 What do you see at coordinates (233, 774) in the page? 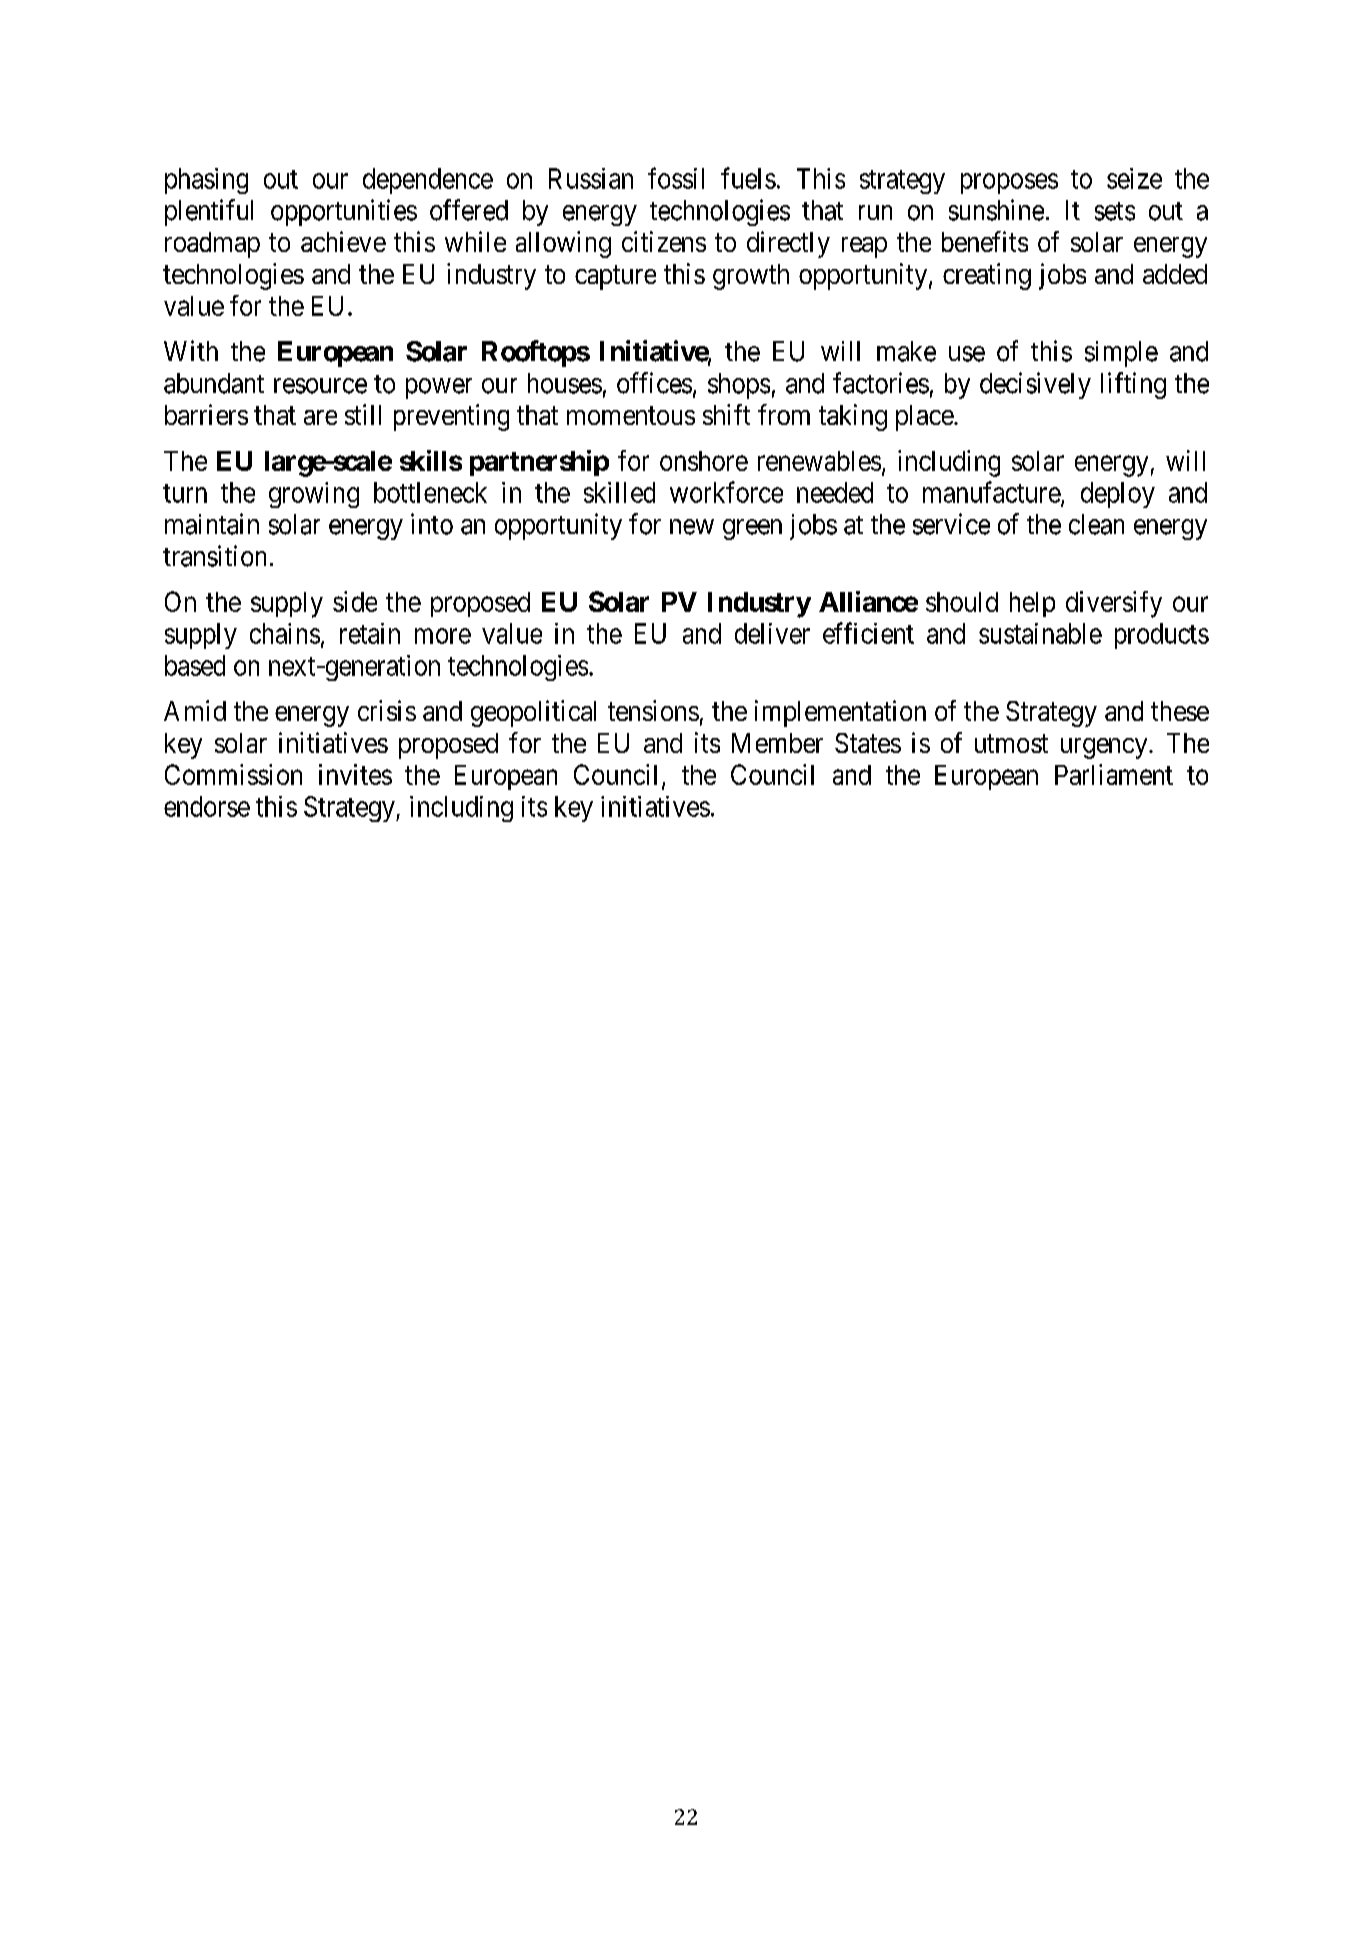
I see `Commission` at bounding box center [233, 774].
